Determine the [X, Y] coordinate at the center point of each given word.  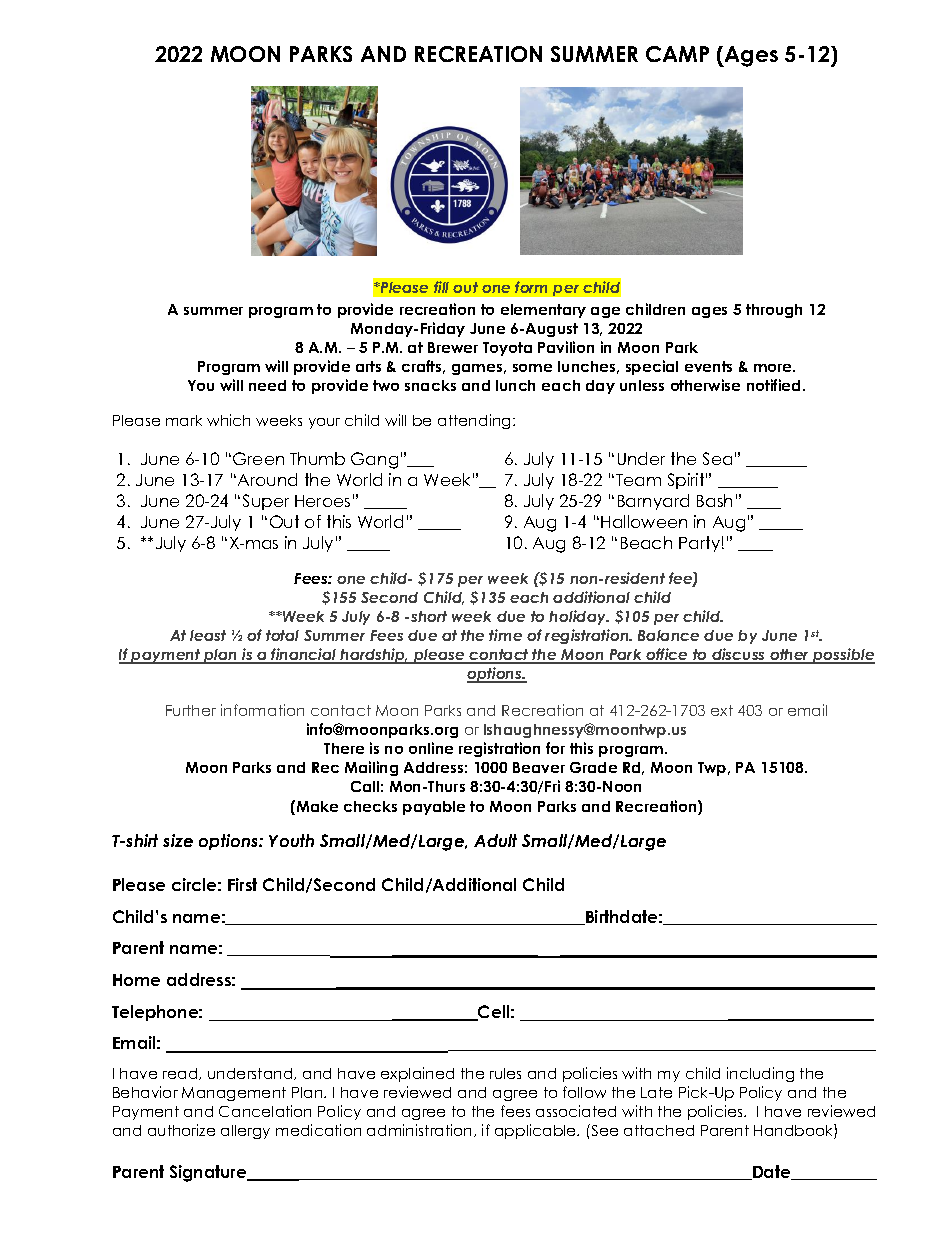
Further [191, 710]
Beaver [539, 767]
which [228, 420]
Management [234, 1094]
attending [476, 421]
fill [441, 287]
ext [722, 710]
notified [773, 385]
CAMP [677, 54]
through [774, 311]
